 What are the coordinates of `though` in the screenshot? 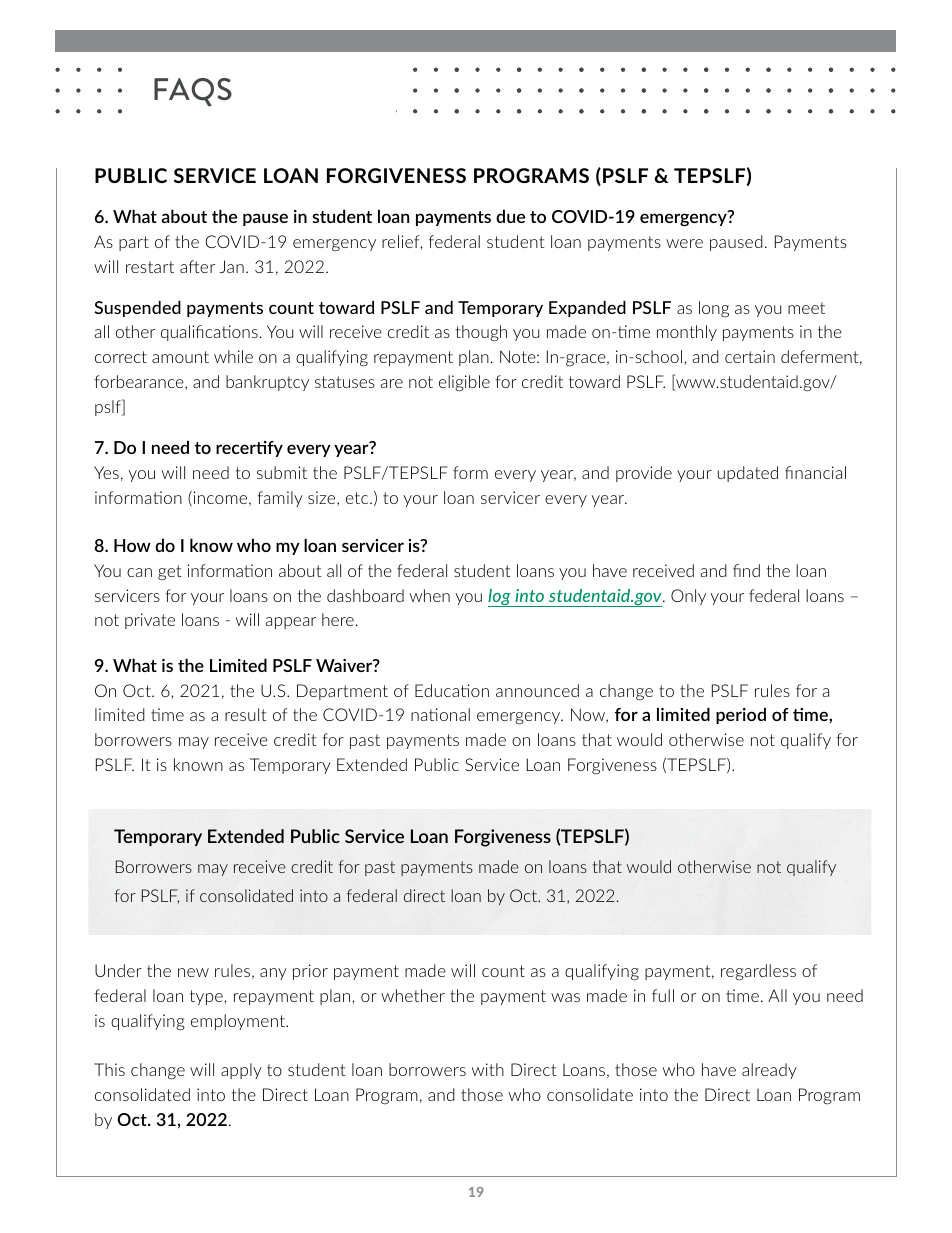 It's located at (481, 333).
